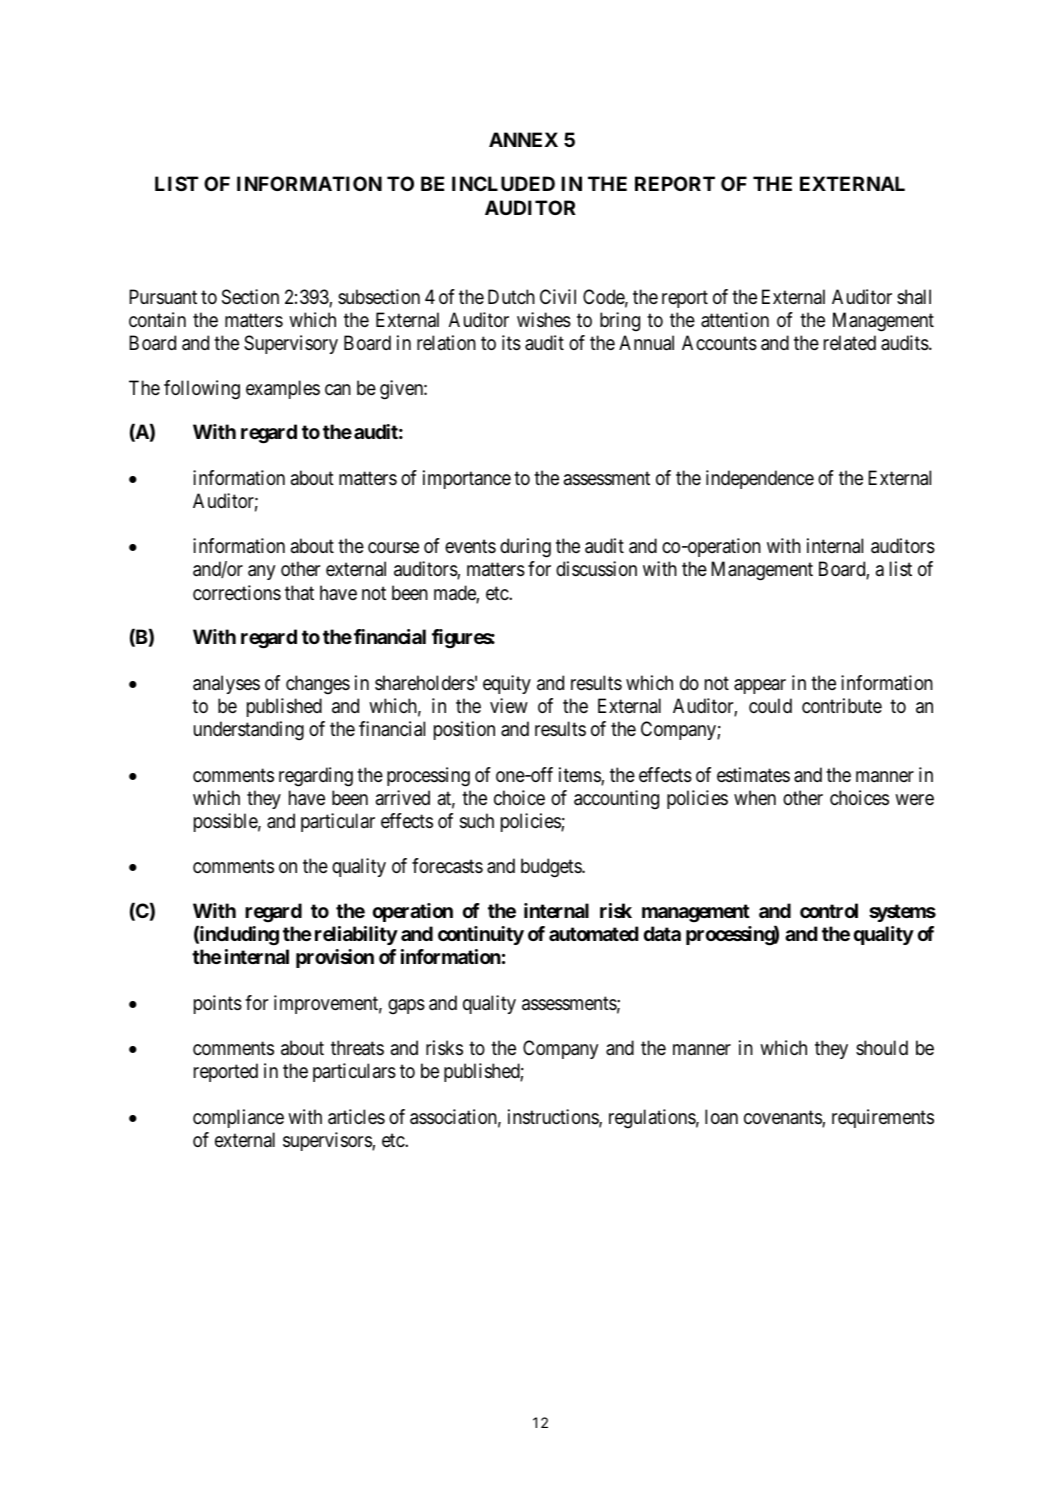 The width and height of the page is (1062, 1502). Describe the element at coordinates (760, 686) in the page. I see `appear` at that location.
